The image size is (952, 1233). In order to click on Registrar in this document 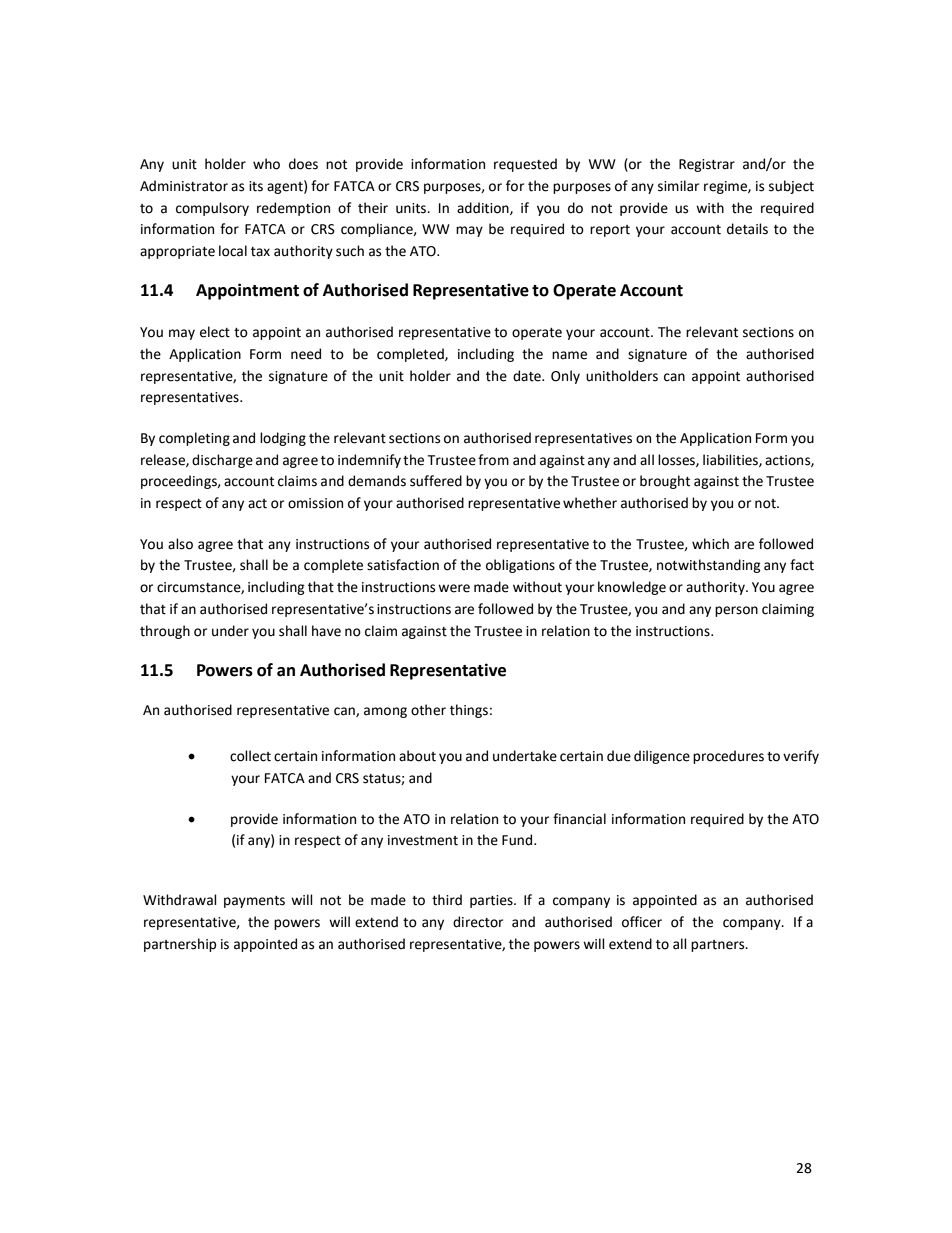, I will do `click(707, 165)`.
